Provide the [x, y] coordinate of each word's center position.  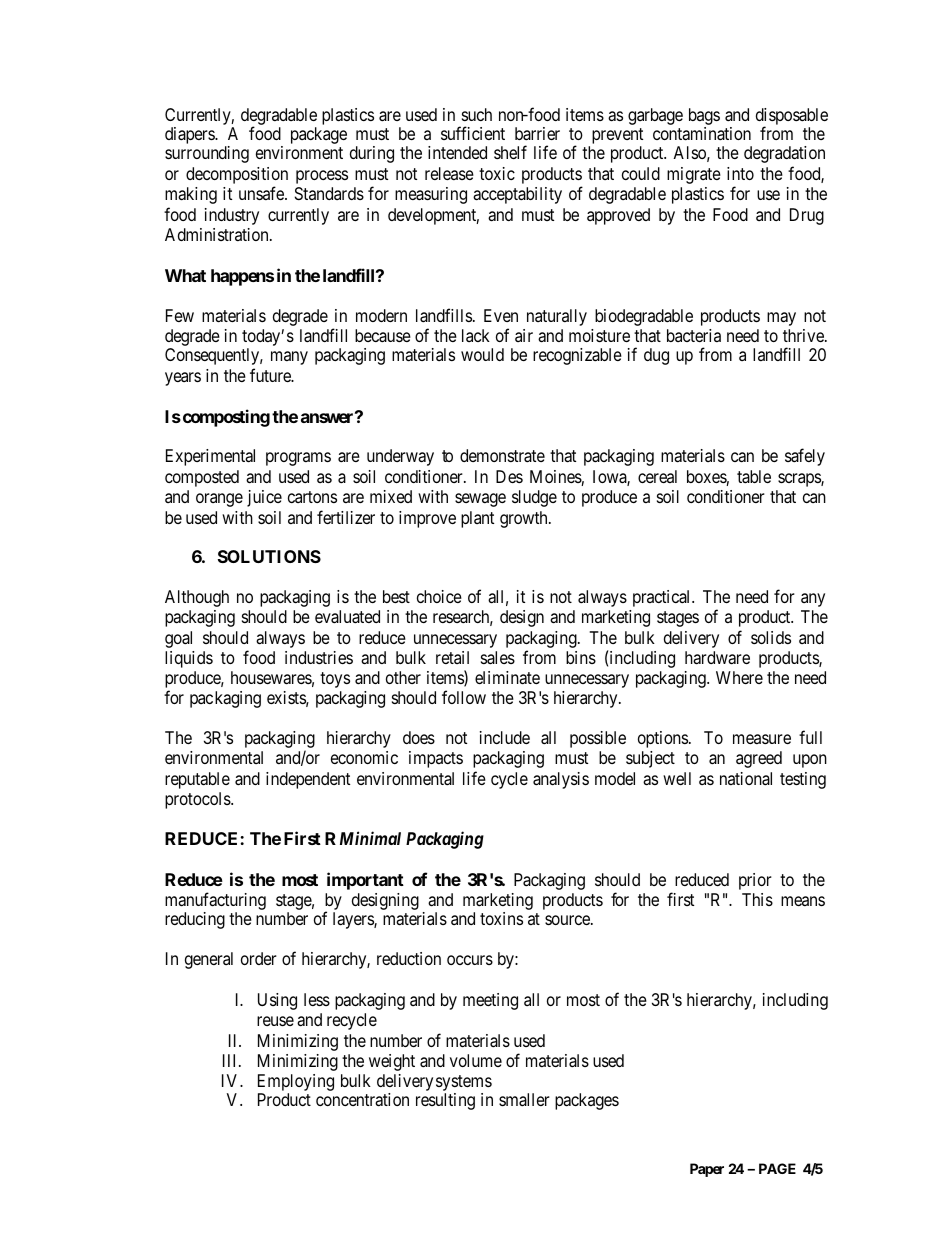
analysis [561, 780]
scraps [800, 480]
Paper [707, 1170]
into [740, 173]
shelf [510, 152]
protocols [198, 800]
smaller [524, 1099]
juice [264, 498]
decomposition [237, 177]
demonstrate [502, 455]
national [746, 778]
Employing [296, 1082]
